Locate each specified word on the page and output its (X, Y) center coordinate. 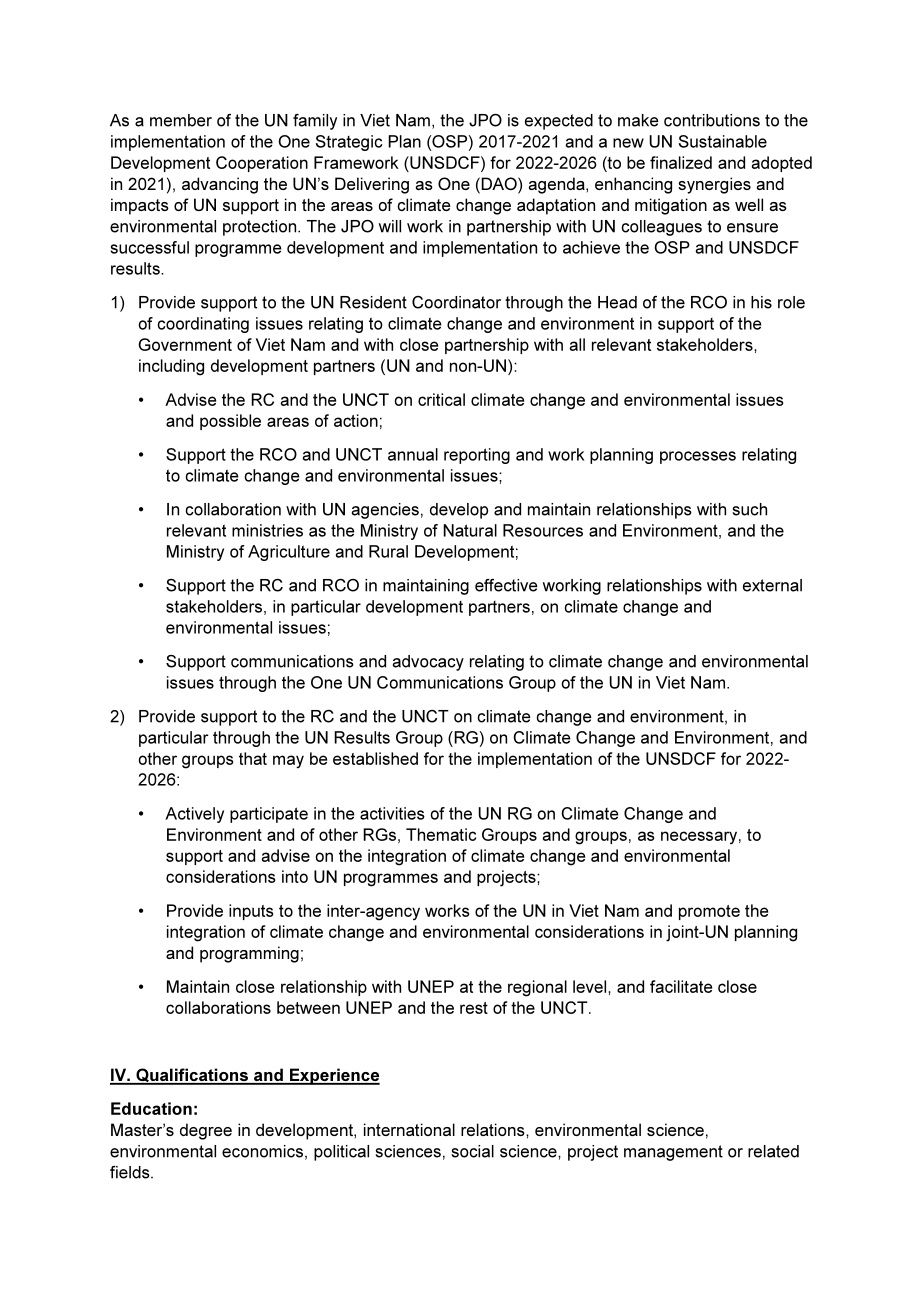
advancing (220, 185)
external (772, 585)
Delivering (372, 185)
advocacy (428, 663)
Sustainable (723, 141)
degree (206, 1131)
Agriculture (289, 553)
